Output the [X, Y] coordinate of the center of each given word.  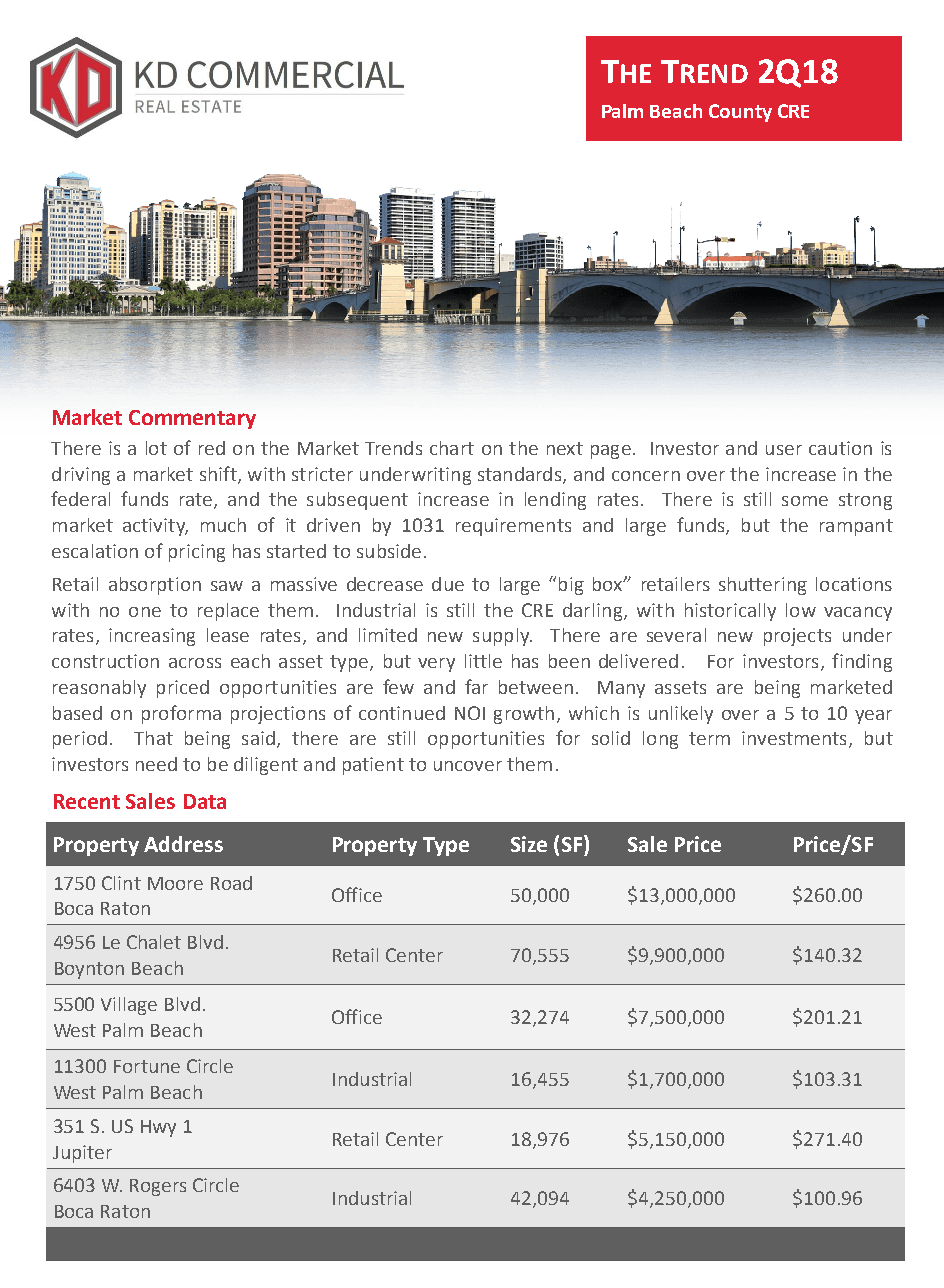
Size [529, 844]
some [805, 501]
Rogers [158, 1187]
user [784, 450]
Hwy [158, 1128]
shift [219, 474]
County [740, 113]
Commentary [192, 419]
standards [521, 475]
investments [794, 738]
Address [183, 844]
